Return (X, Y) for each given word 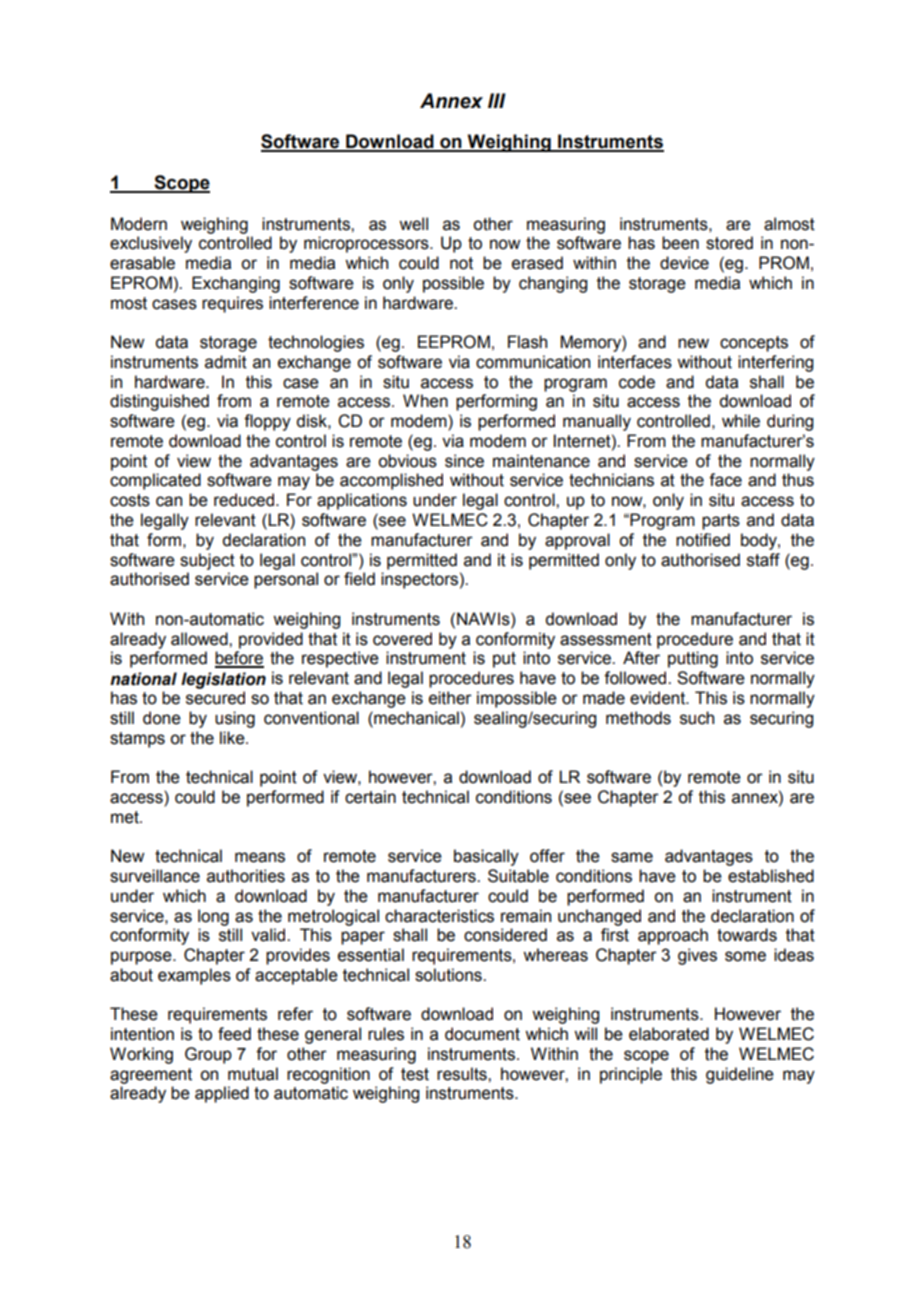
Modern (139, 224)
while (741, 421)
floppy (267, 422)
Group (208, 1055)
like (233, 738)
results (463, 1074)
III (497, 100)
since (464, 461)
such (697, 718)
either (450, 698)
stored (729, 243)
